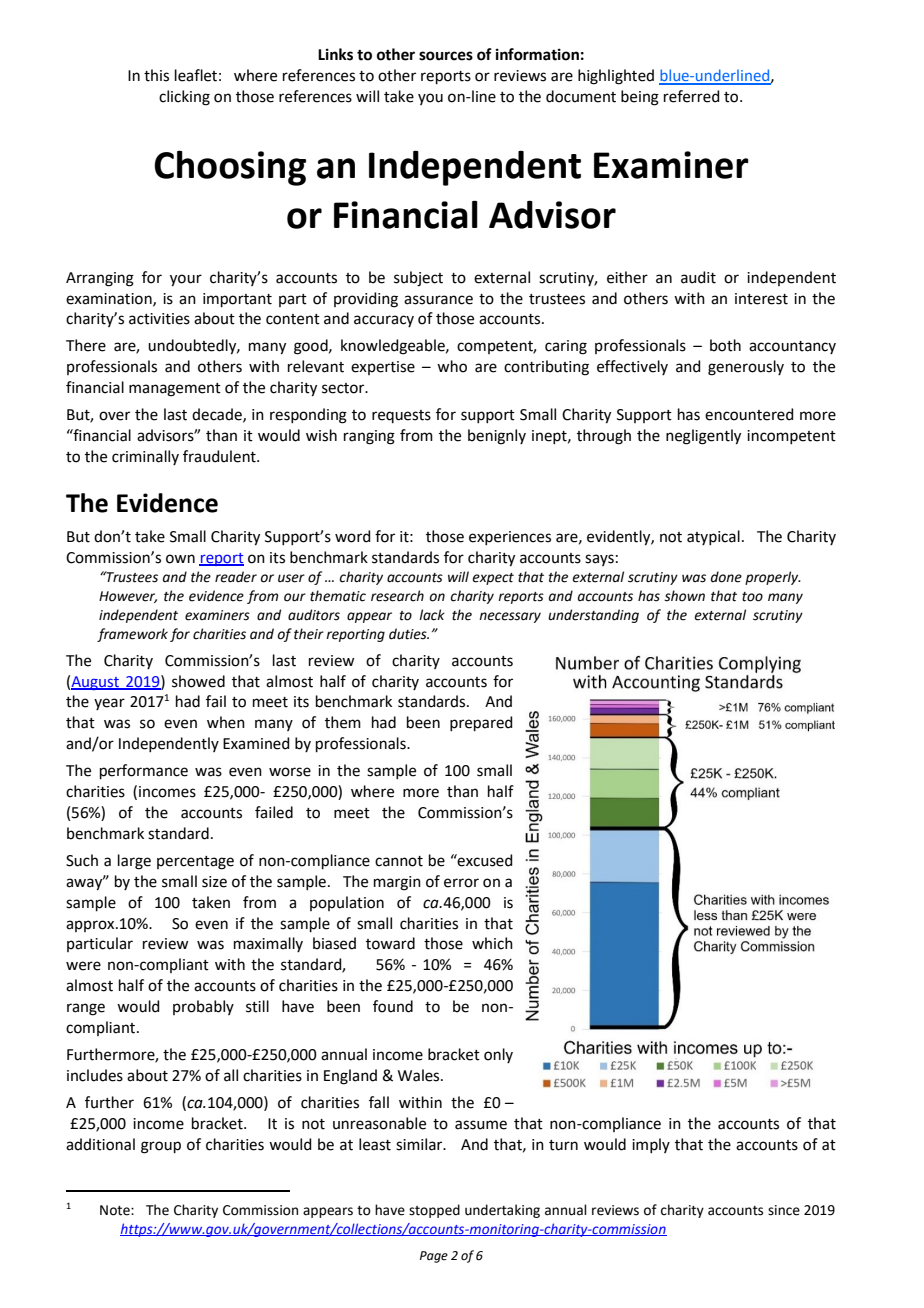 The height and width of the page is (1308, 924). Describe the element at coordinates (116, 1210) in the page. I see `Note` at that location.
